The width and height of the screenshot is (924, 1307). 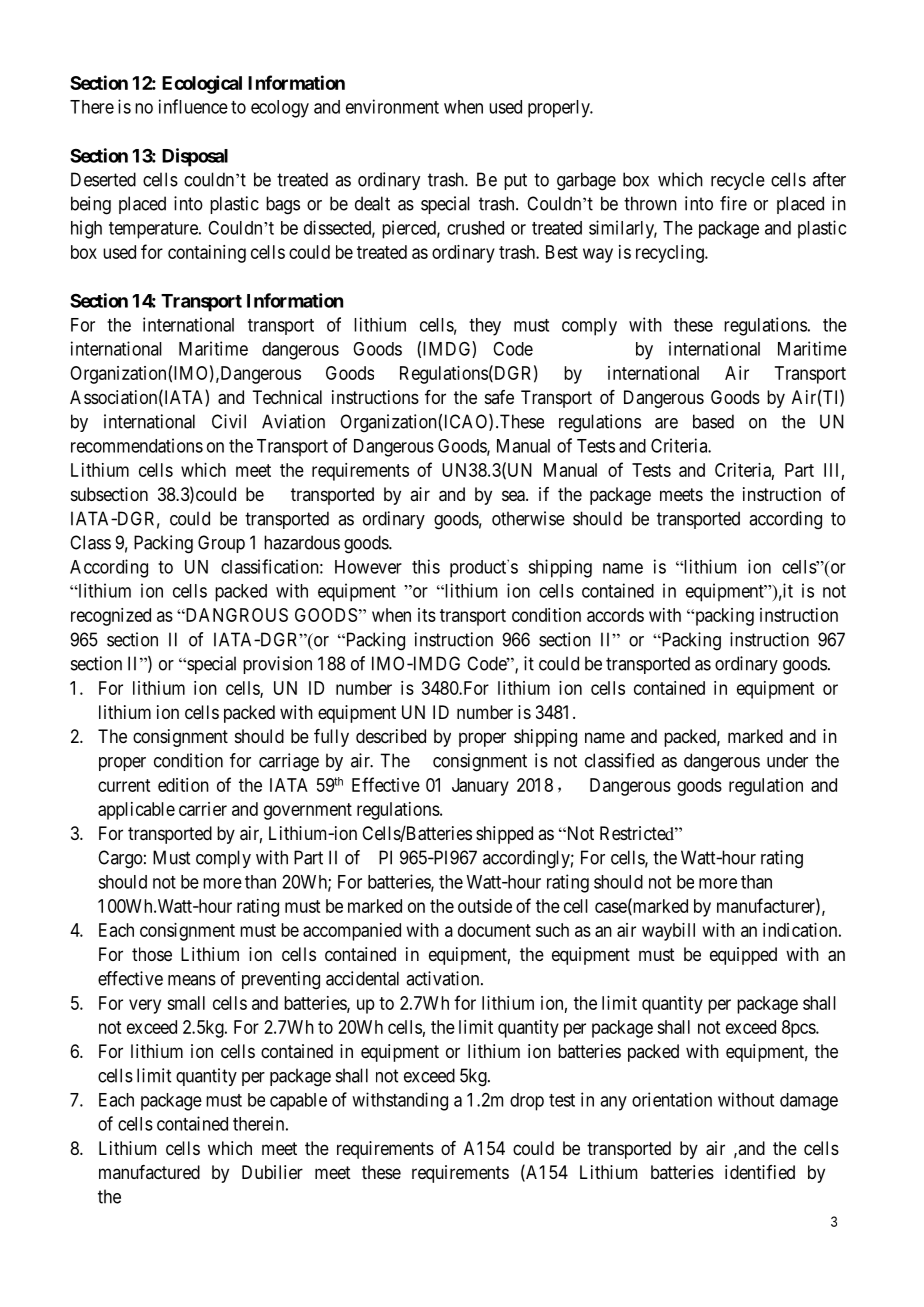 What do you see at coordinates (485, 327) in the screenshot?
I see `they` at bounding box center [485, 327].
